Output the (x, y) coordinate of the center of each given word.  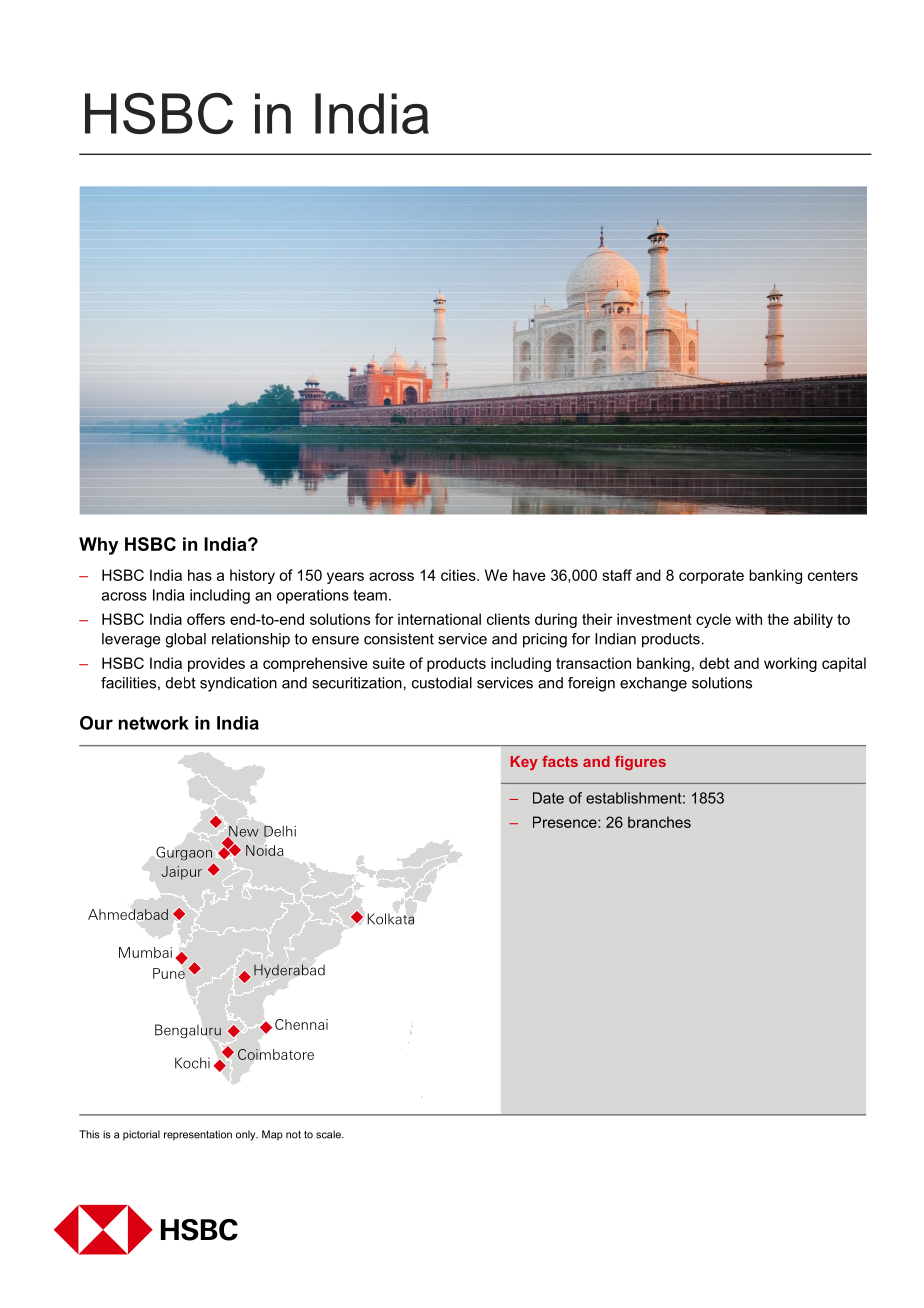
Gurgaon (184, 853)
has (200, 575)
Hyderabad (289, 971)
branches (659, 822)
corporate (711, 577)
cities (459, 575)
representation (198, 1135)
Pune (169, 973)
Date (548, 798)
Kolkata (390, 919)
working (790, 664)
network (154, 723)
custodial (442, 683)
